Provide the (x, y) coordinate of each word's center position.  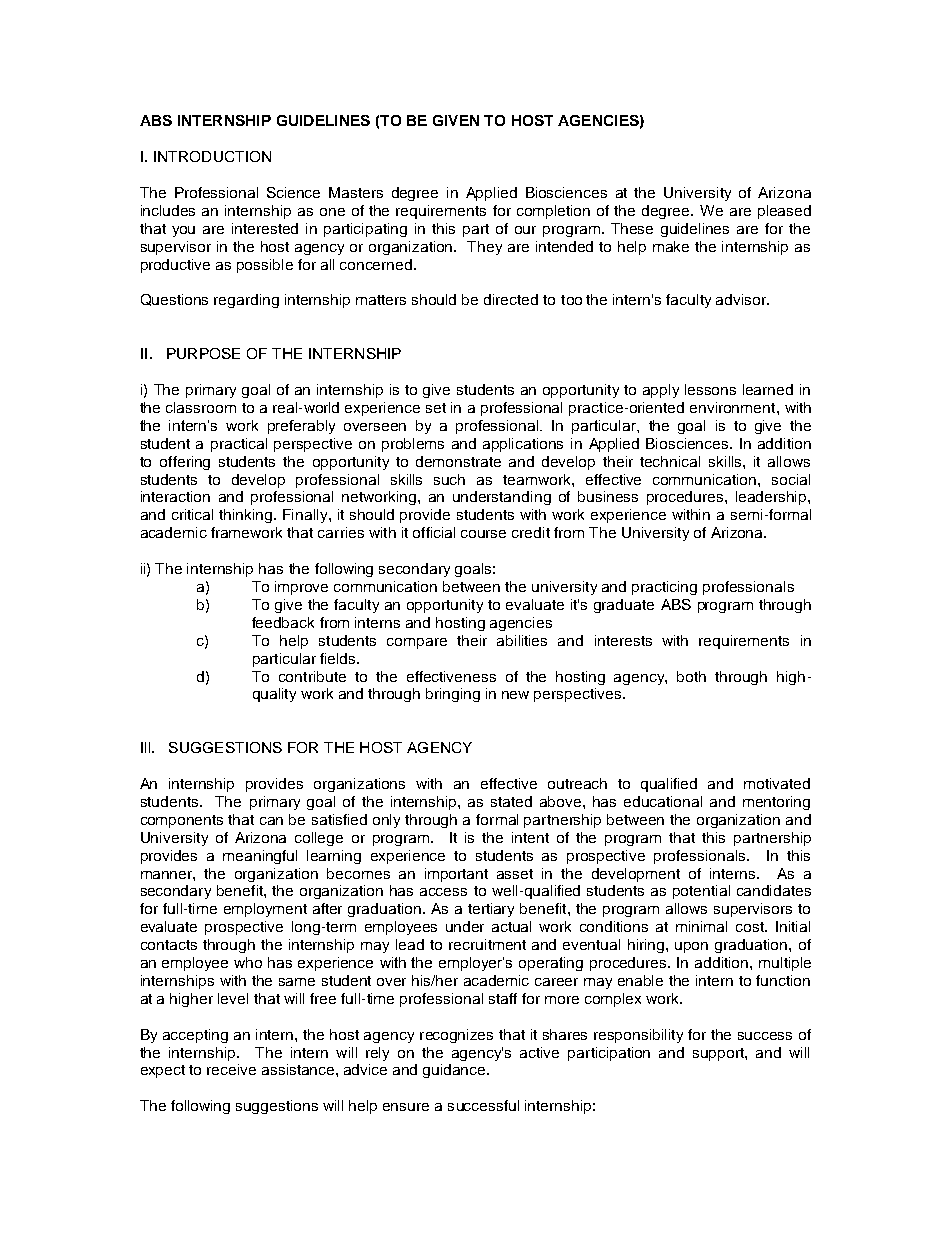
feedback (283, 622)
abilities (522, 640)
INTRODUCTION (212, 156)
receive (231, 1069)
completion (553, 212)
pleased (784, 212)
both (691, 676)
